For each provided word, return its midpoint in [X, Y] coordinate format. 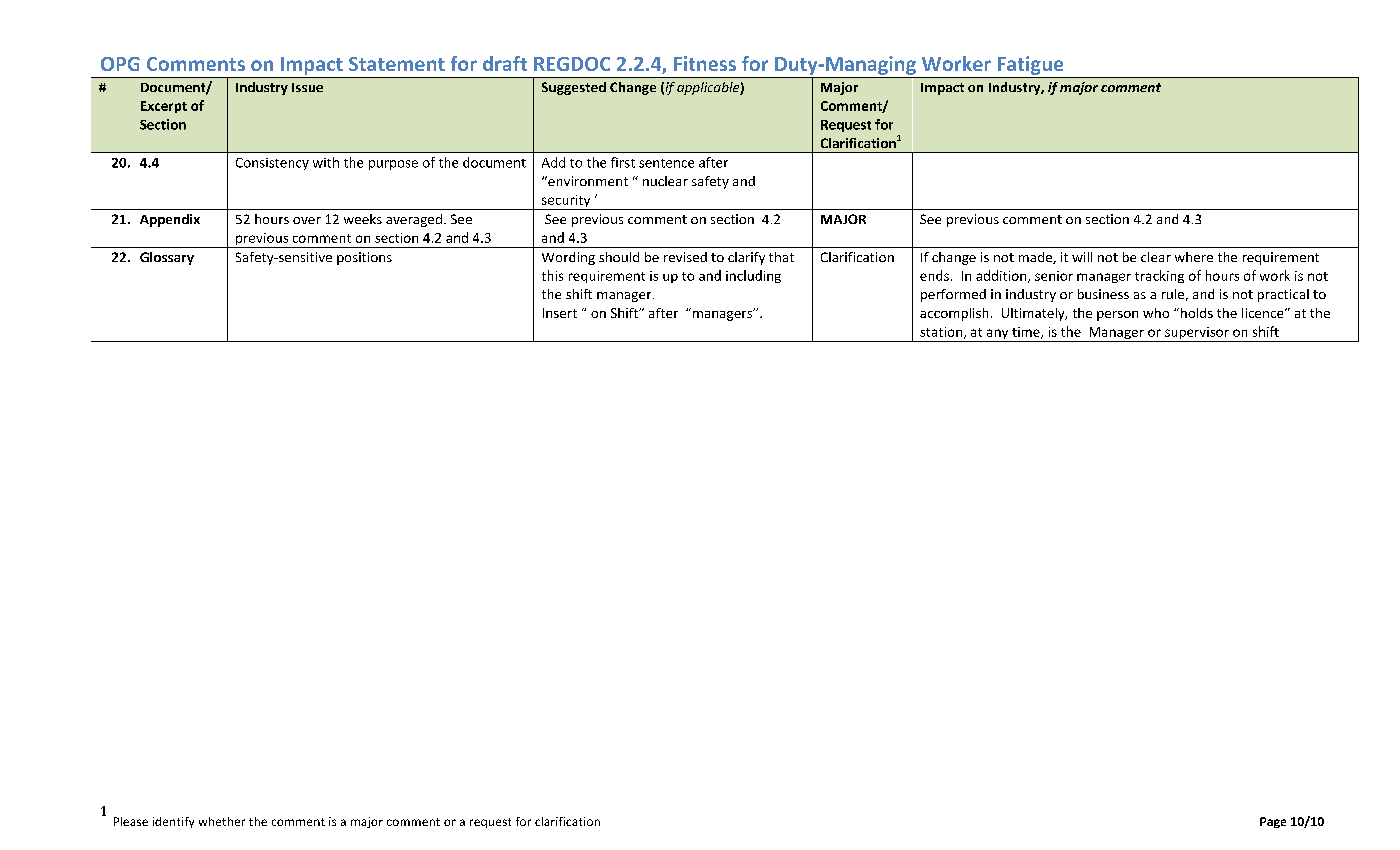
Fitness [705, 63]
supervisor [1197, 334]
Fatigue [1030, 65]
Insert [560, 313]
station [942, 333]
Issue [307, 87]
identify [173, 822]
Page [1273, 822]
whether [222, 821]
